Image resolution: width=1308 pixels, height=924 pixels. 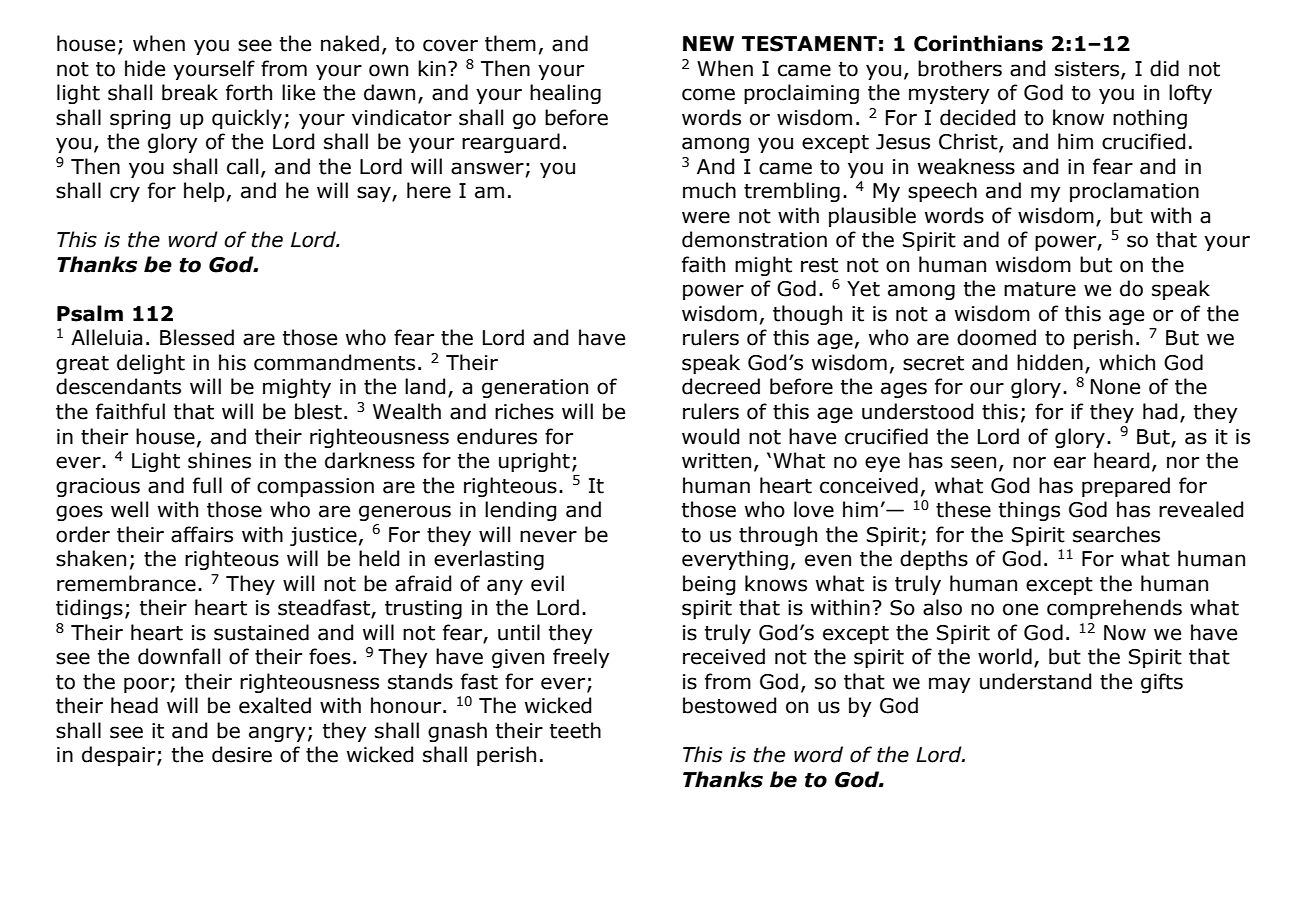 I want to click on None, so click(x=1115, y=387).
